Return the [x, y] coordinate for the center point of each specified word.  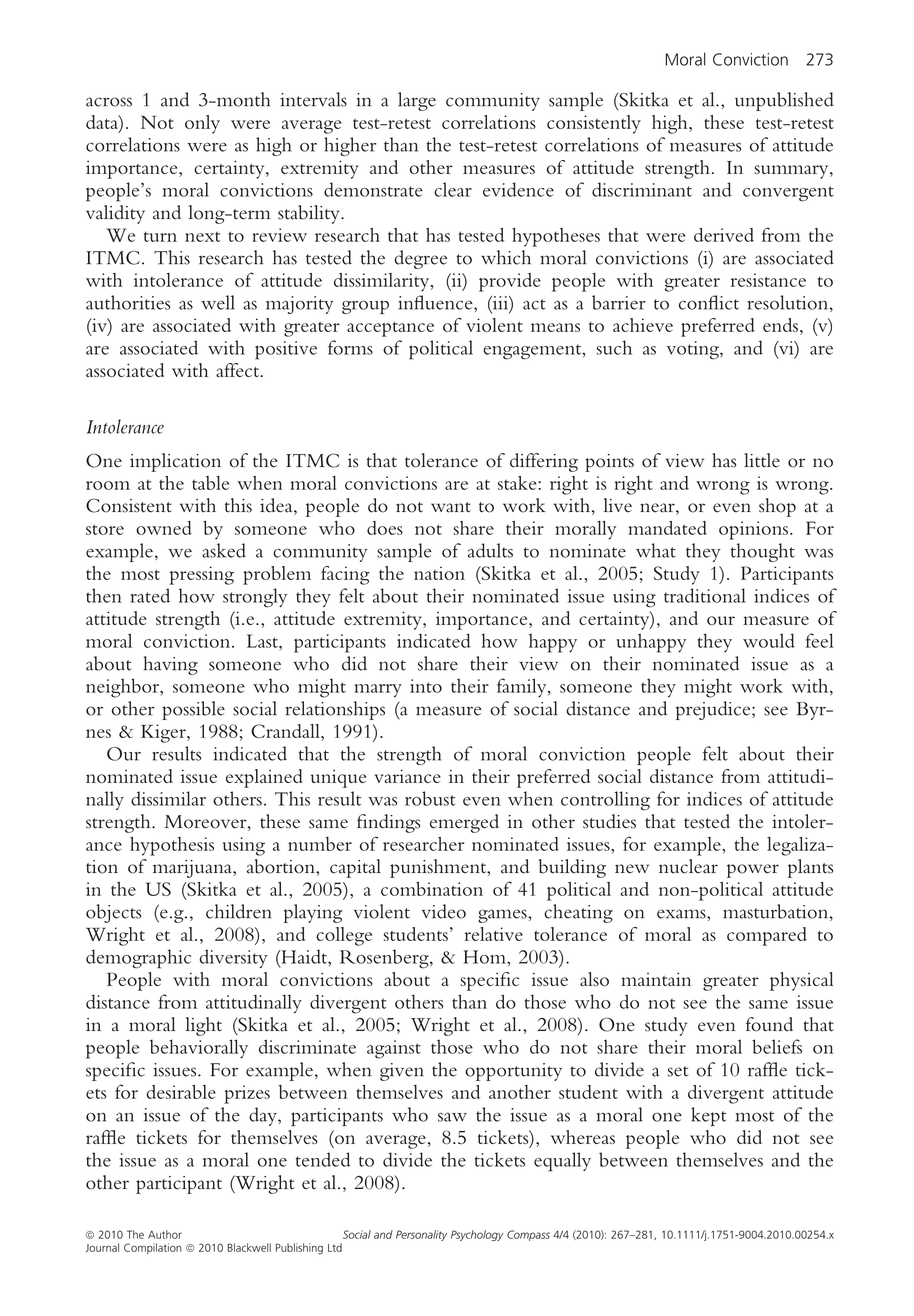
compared [767, 936]
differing [544, 462]
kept [708, 1116]
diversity [233, 958]
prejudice [714, 710]
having [170, 665]
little [762, 460]
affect [238, 370]
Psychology [477, 1235]
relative [494, 934]
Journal [102, 1247]
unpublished [784, 101]
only [202, 124]
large [417, 101]
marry [378, 691]
